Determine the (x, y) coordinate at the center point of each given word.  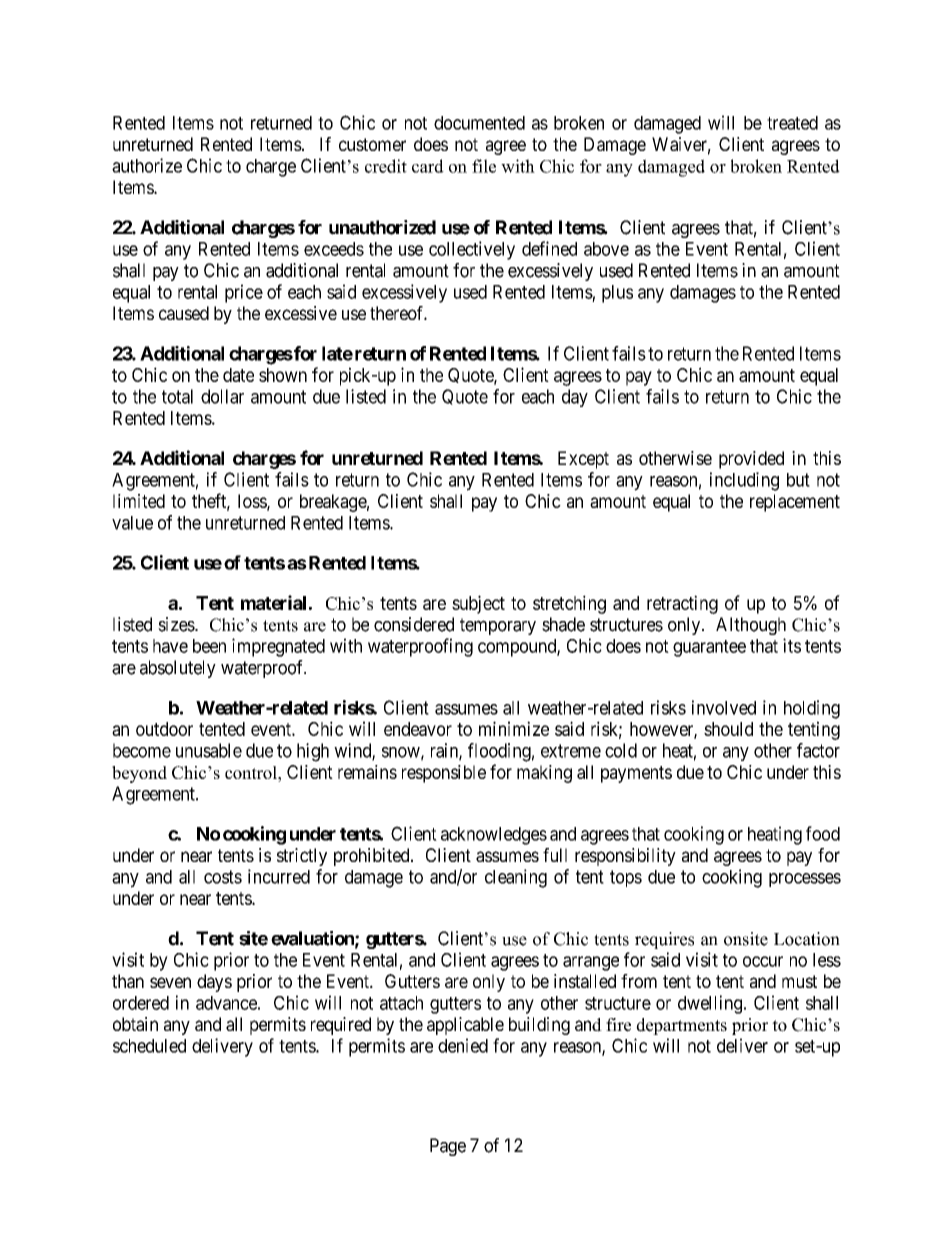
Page (448, 1147)
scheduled (149, 1046)
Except (583, 460)
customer (372, 144)
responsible (444, 774)
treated (792, 123)
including (744, 481)
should (728, 729)
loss (253, 502)
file (484, 166)
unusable (209, 750)
